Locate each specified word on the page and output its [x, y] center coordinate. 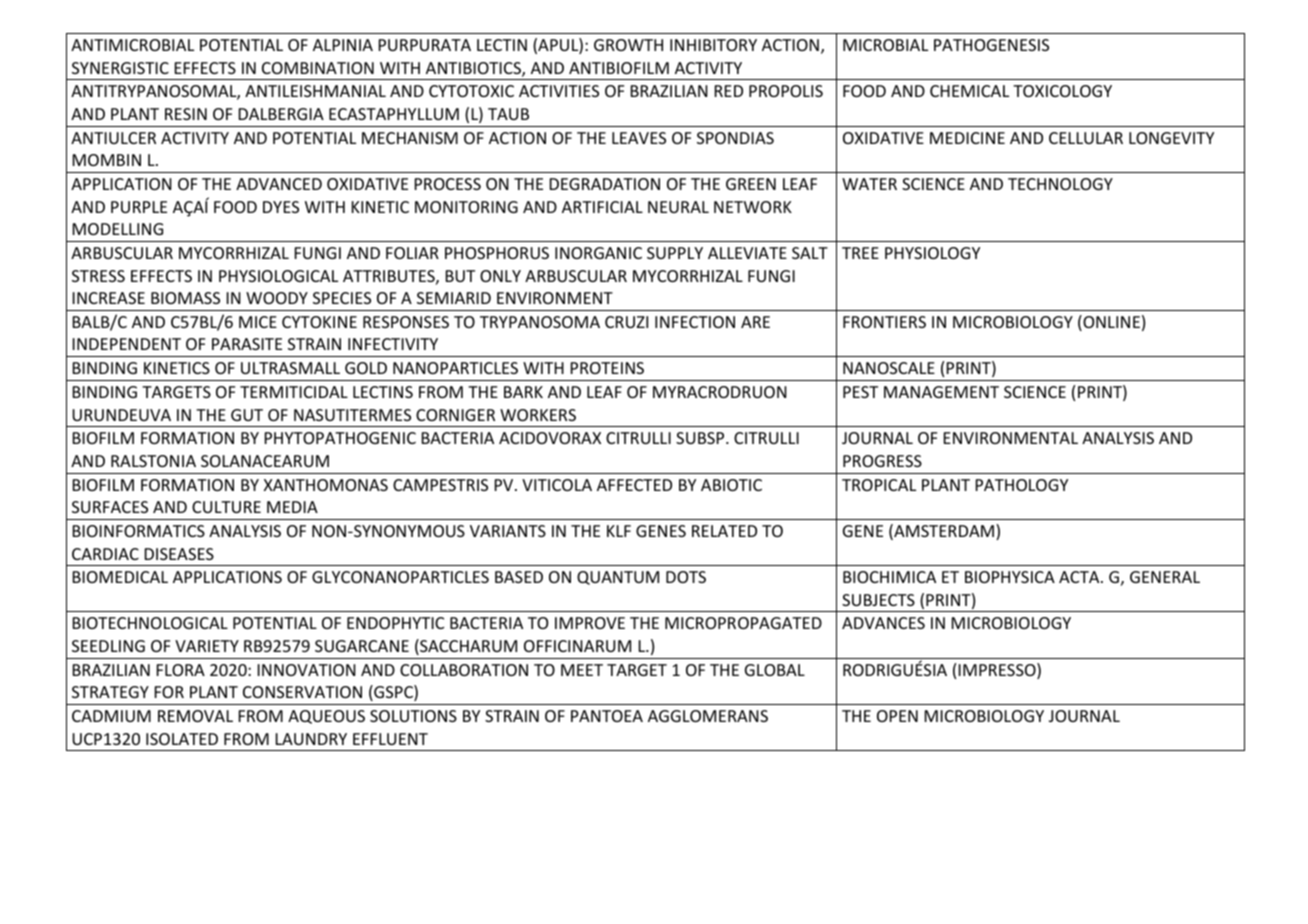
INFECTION [695, 322]
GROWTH [628, 45]
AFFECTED [634, 485]
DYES [281, 207]
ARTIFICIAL [602, 207]
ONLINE [1110, 323]
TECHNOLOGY [1060, 184]
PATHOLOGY [1022, 485]
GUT [247, 415]
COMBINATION [318, 68]
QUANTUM [618, 578]
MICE [258, 322]
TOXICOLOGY [1062, 91]
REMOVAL [195, 716]
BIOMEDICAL [120, 577]
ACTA [1080, 577]
